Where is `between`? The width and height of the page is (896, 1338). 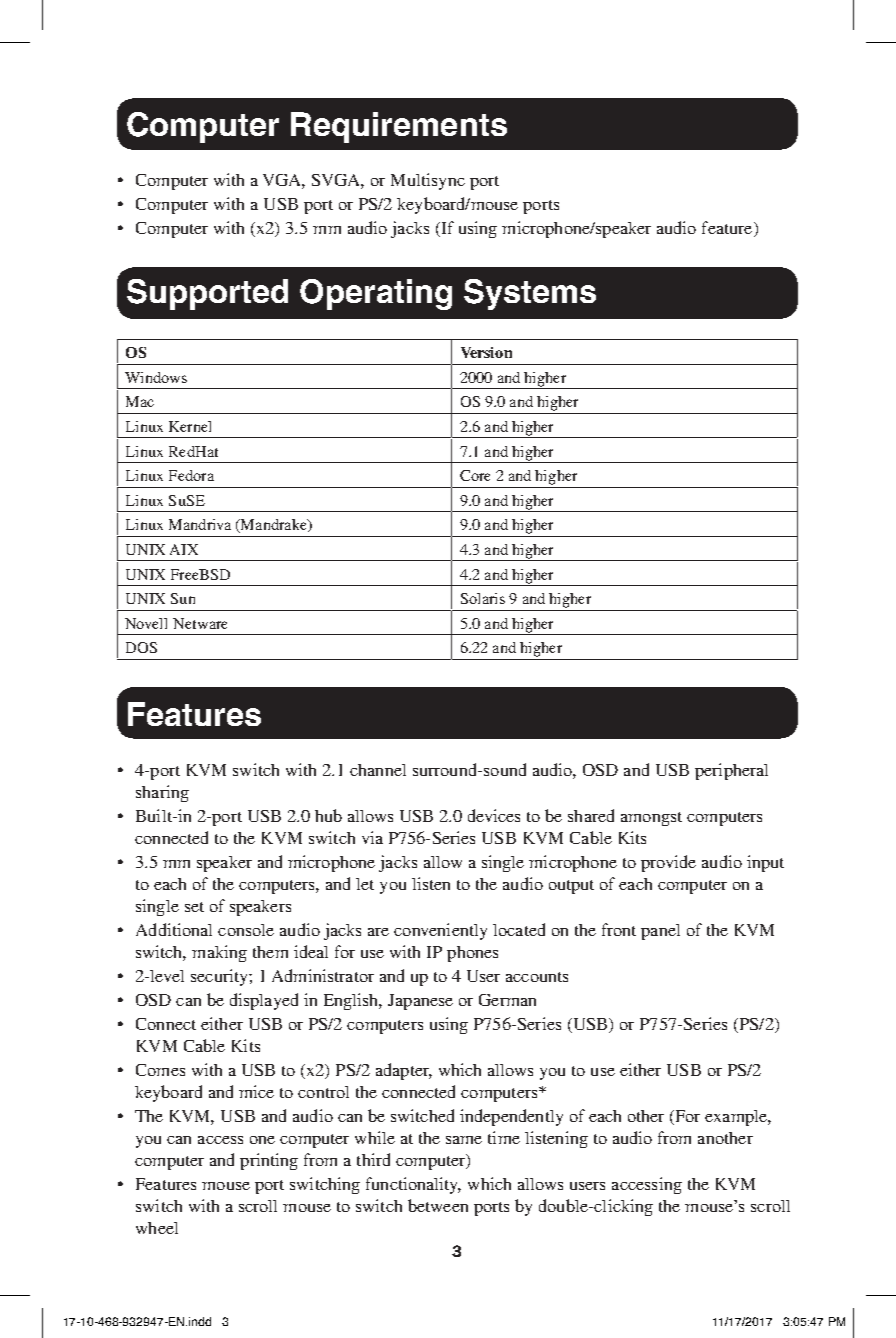
between is located at coordinates (438, 1205).
